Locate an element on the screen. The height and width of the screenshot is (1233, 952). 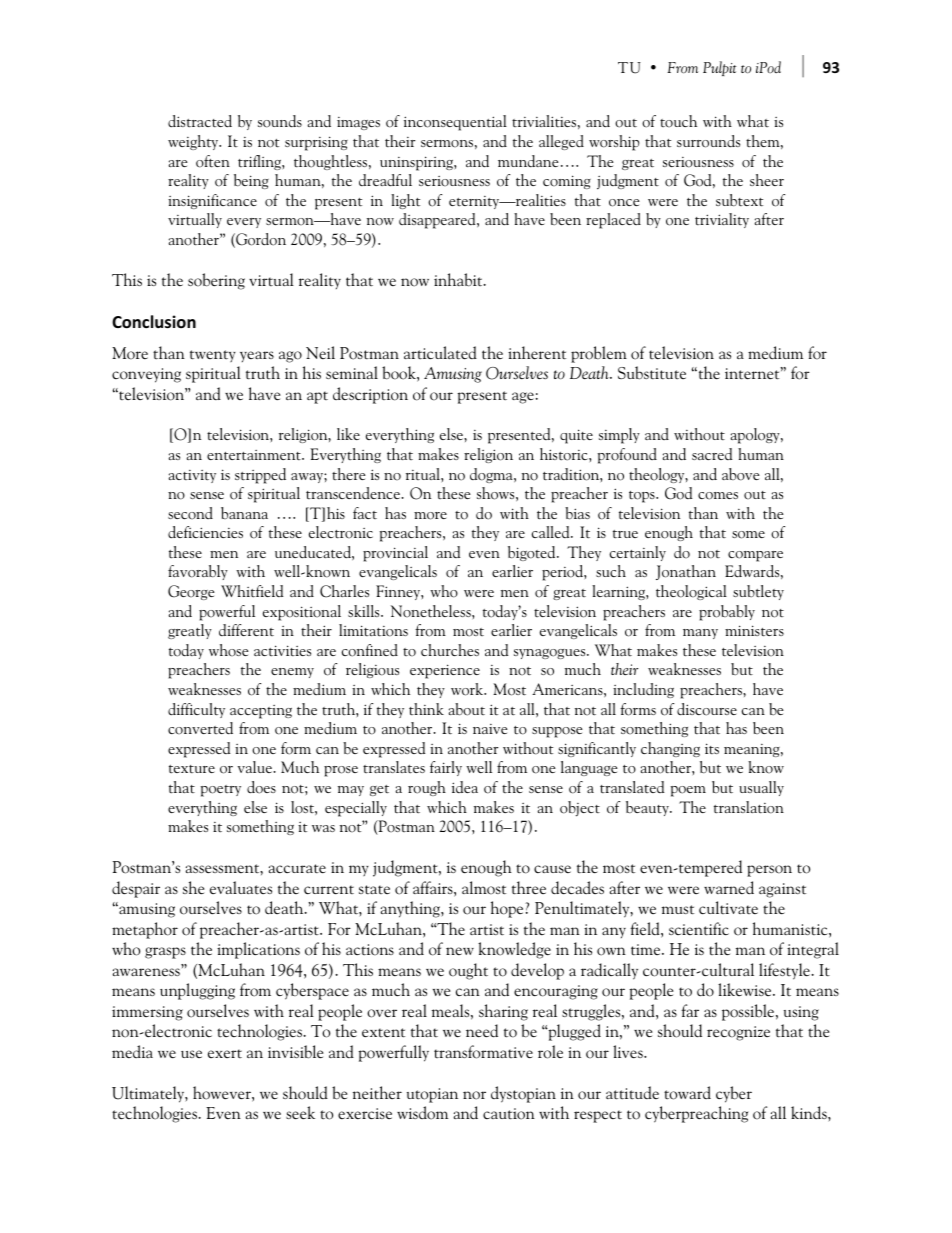
comes is located at coordinates (718, 496).
